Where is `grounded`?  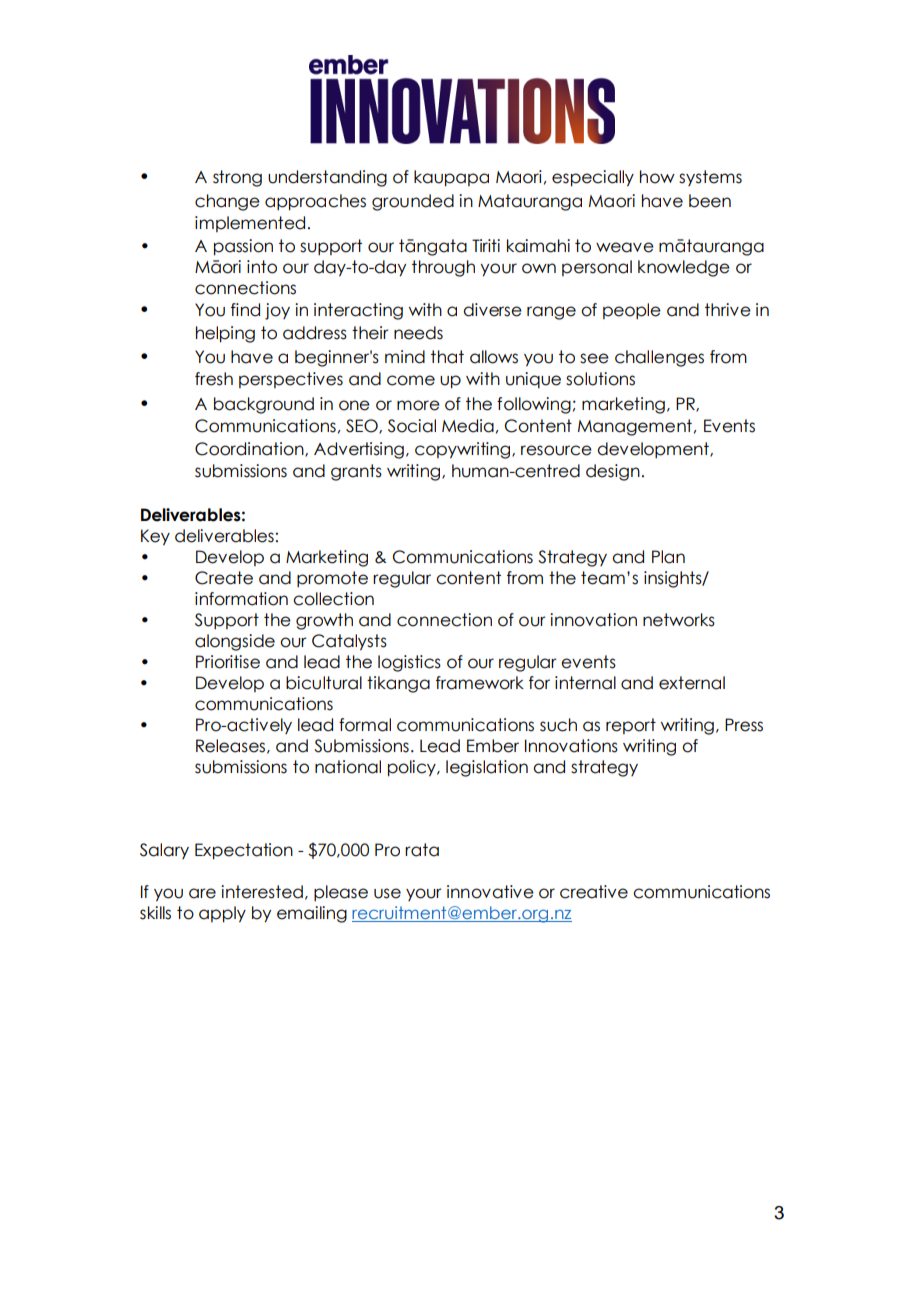 grounded is located at coordinates (413, 202).
